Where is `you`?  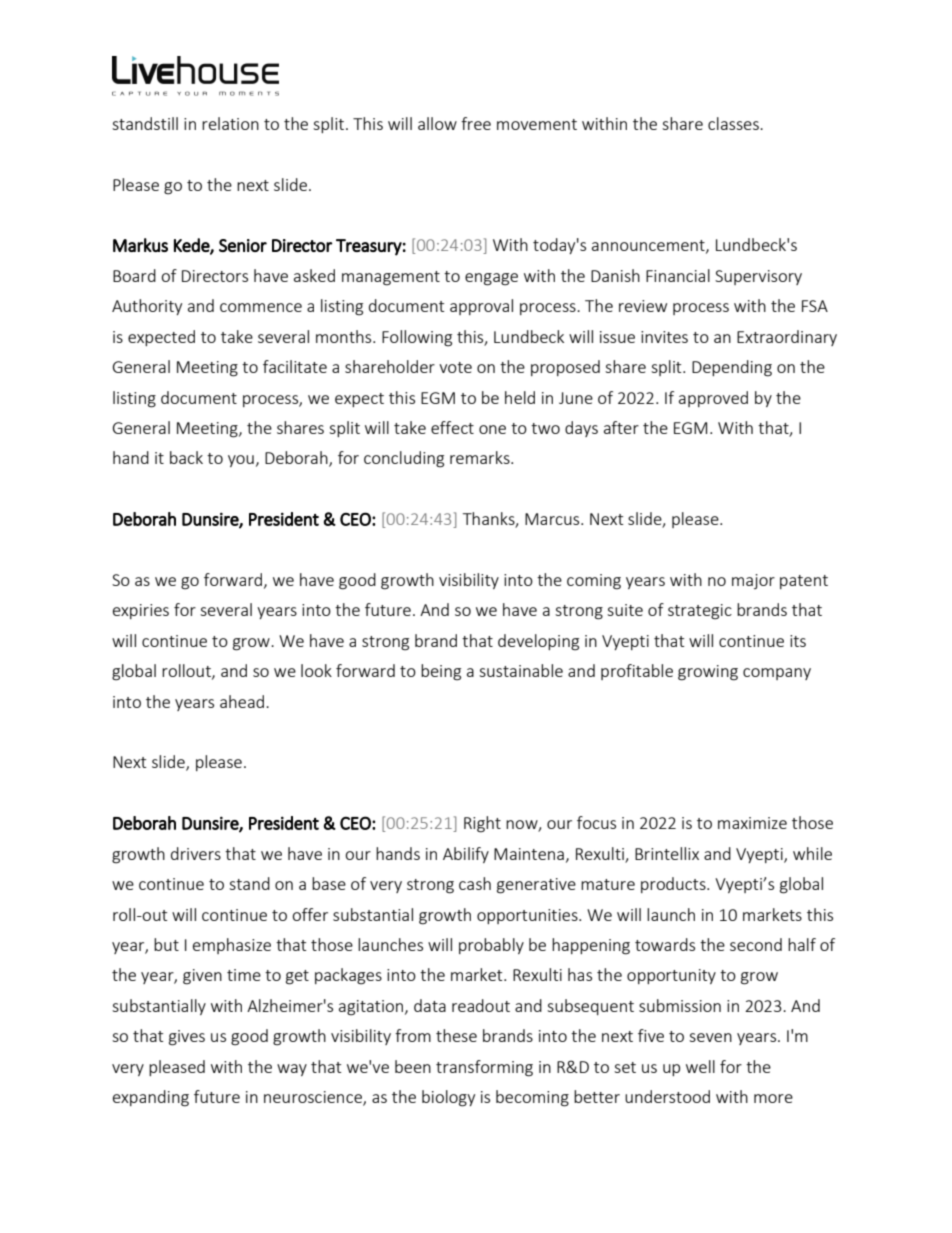 you is located at coordinates (241, 461).
